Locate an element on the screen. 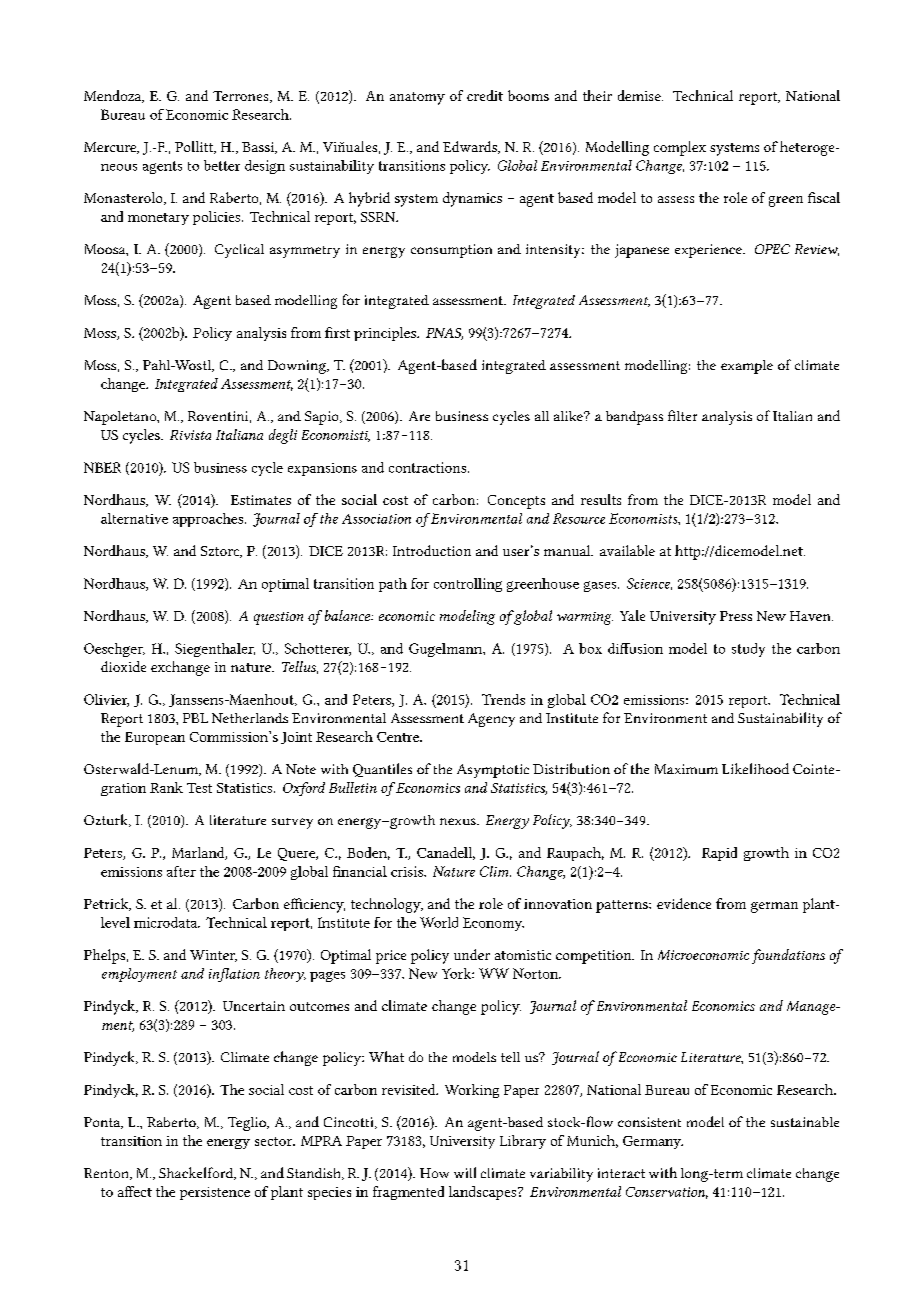  study is located at coordinates (748, 650).
